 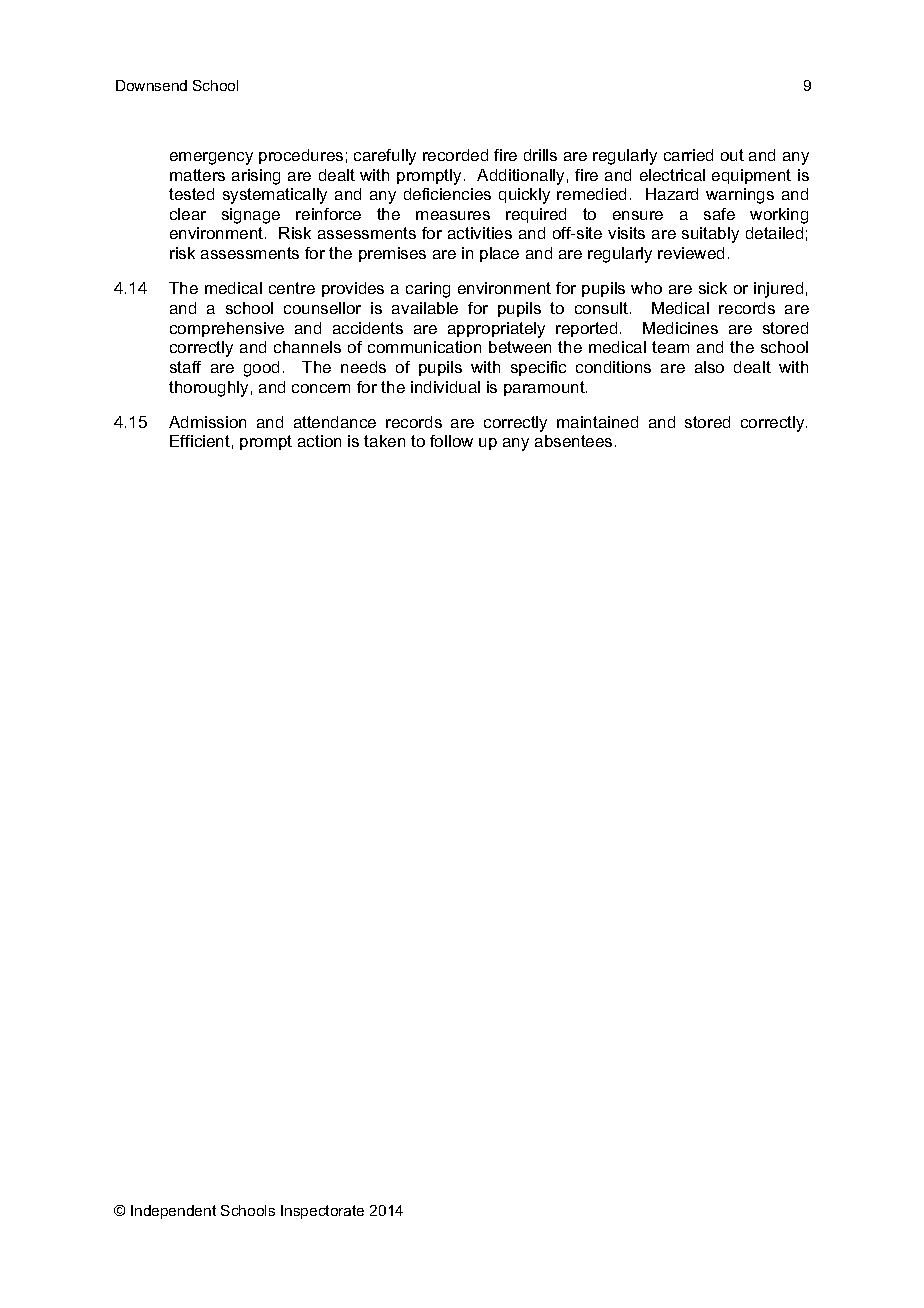 I want to click on follow, so click(x=451, y=441).
